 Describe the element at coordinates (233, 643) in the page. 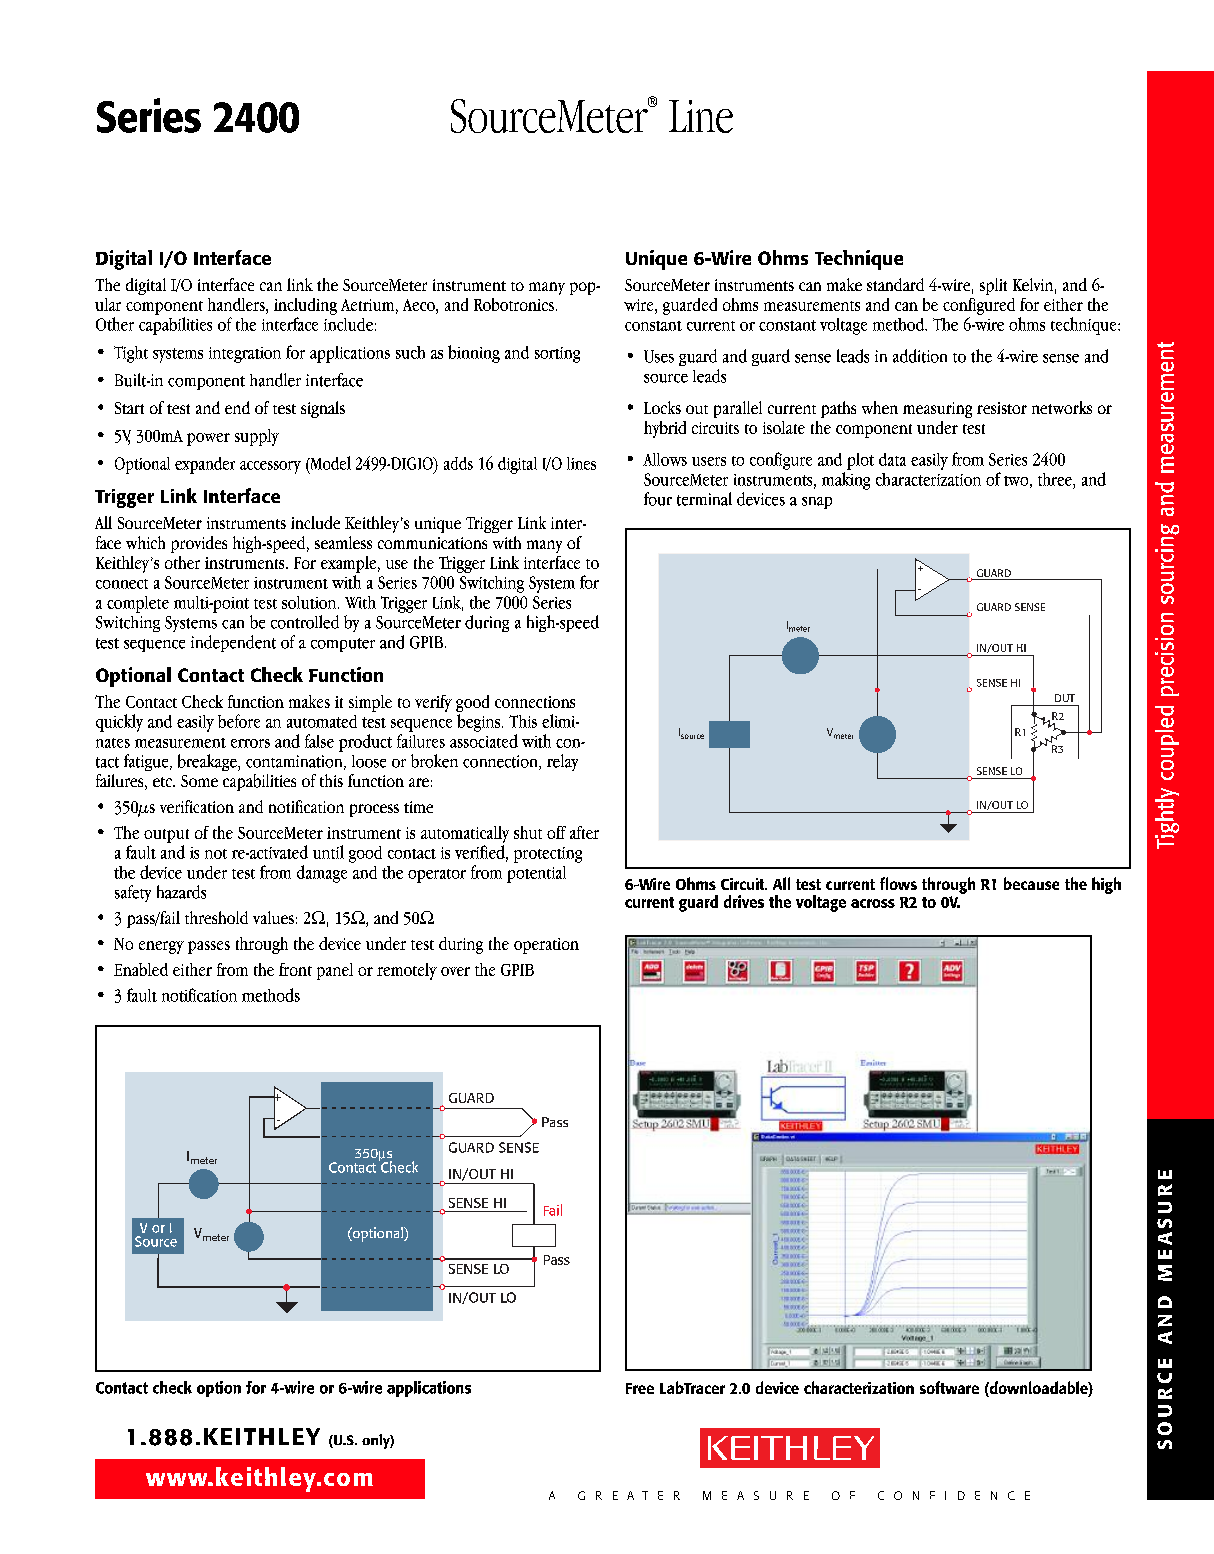

I see `independent` at that location.
